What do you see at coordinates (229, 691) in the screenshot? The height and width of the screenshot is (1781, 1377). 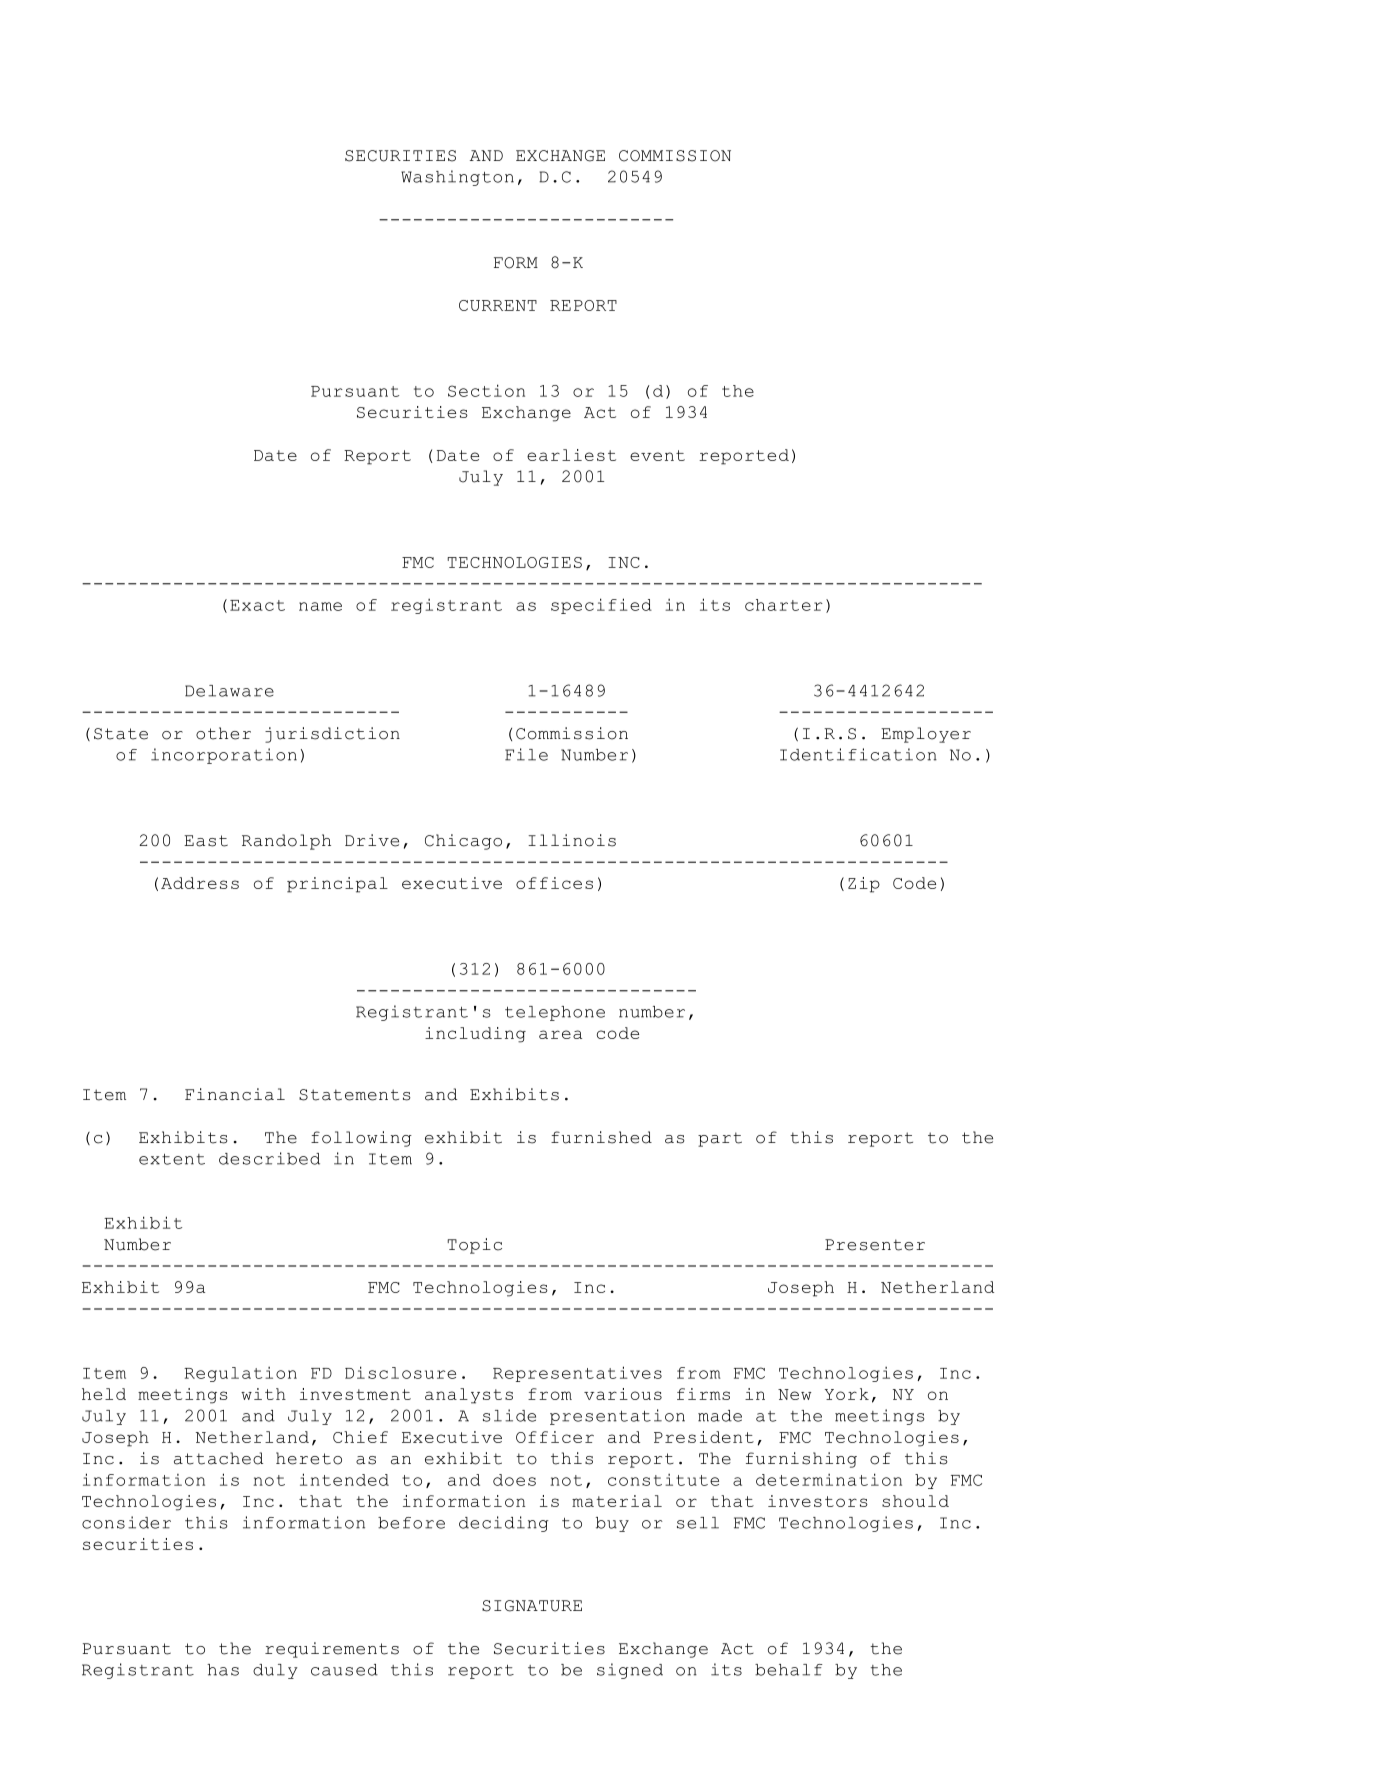 I see `Delaware` at bounding box center [229, 691].
